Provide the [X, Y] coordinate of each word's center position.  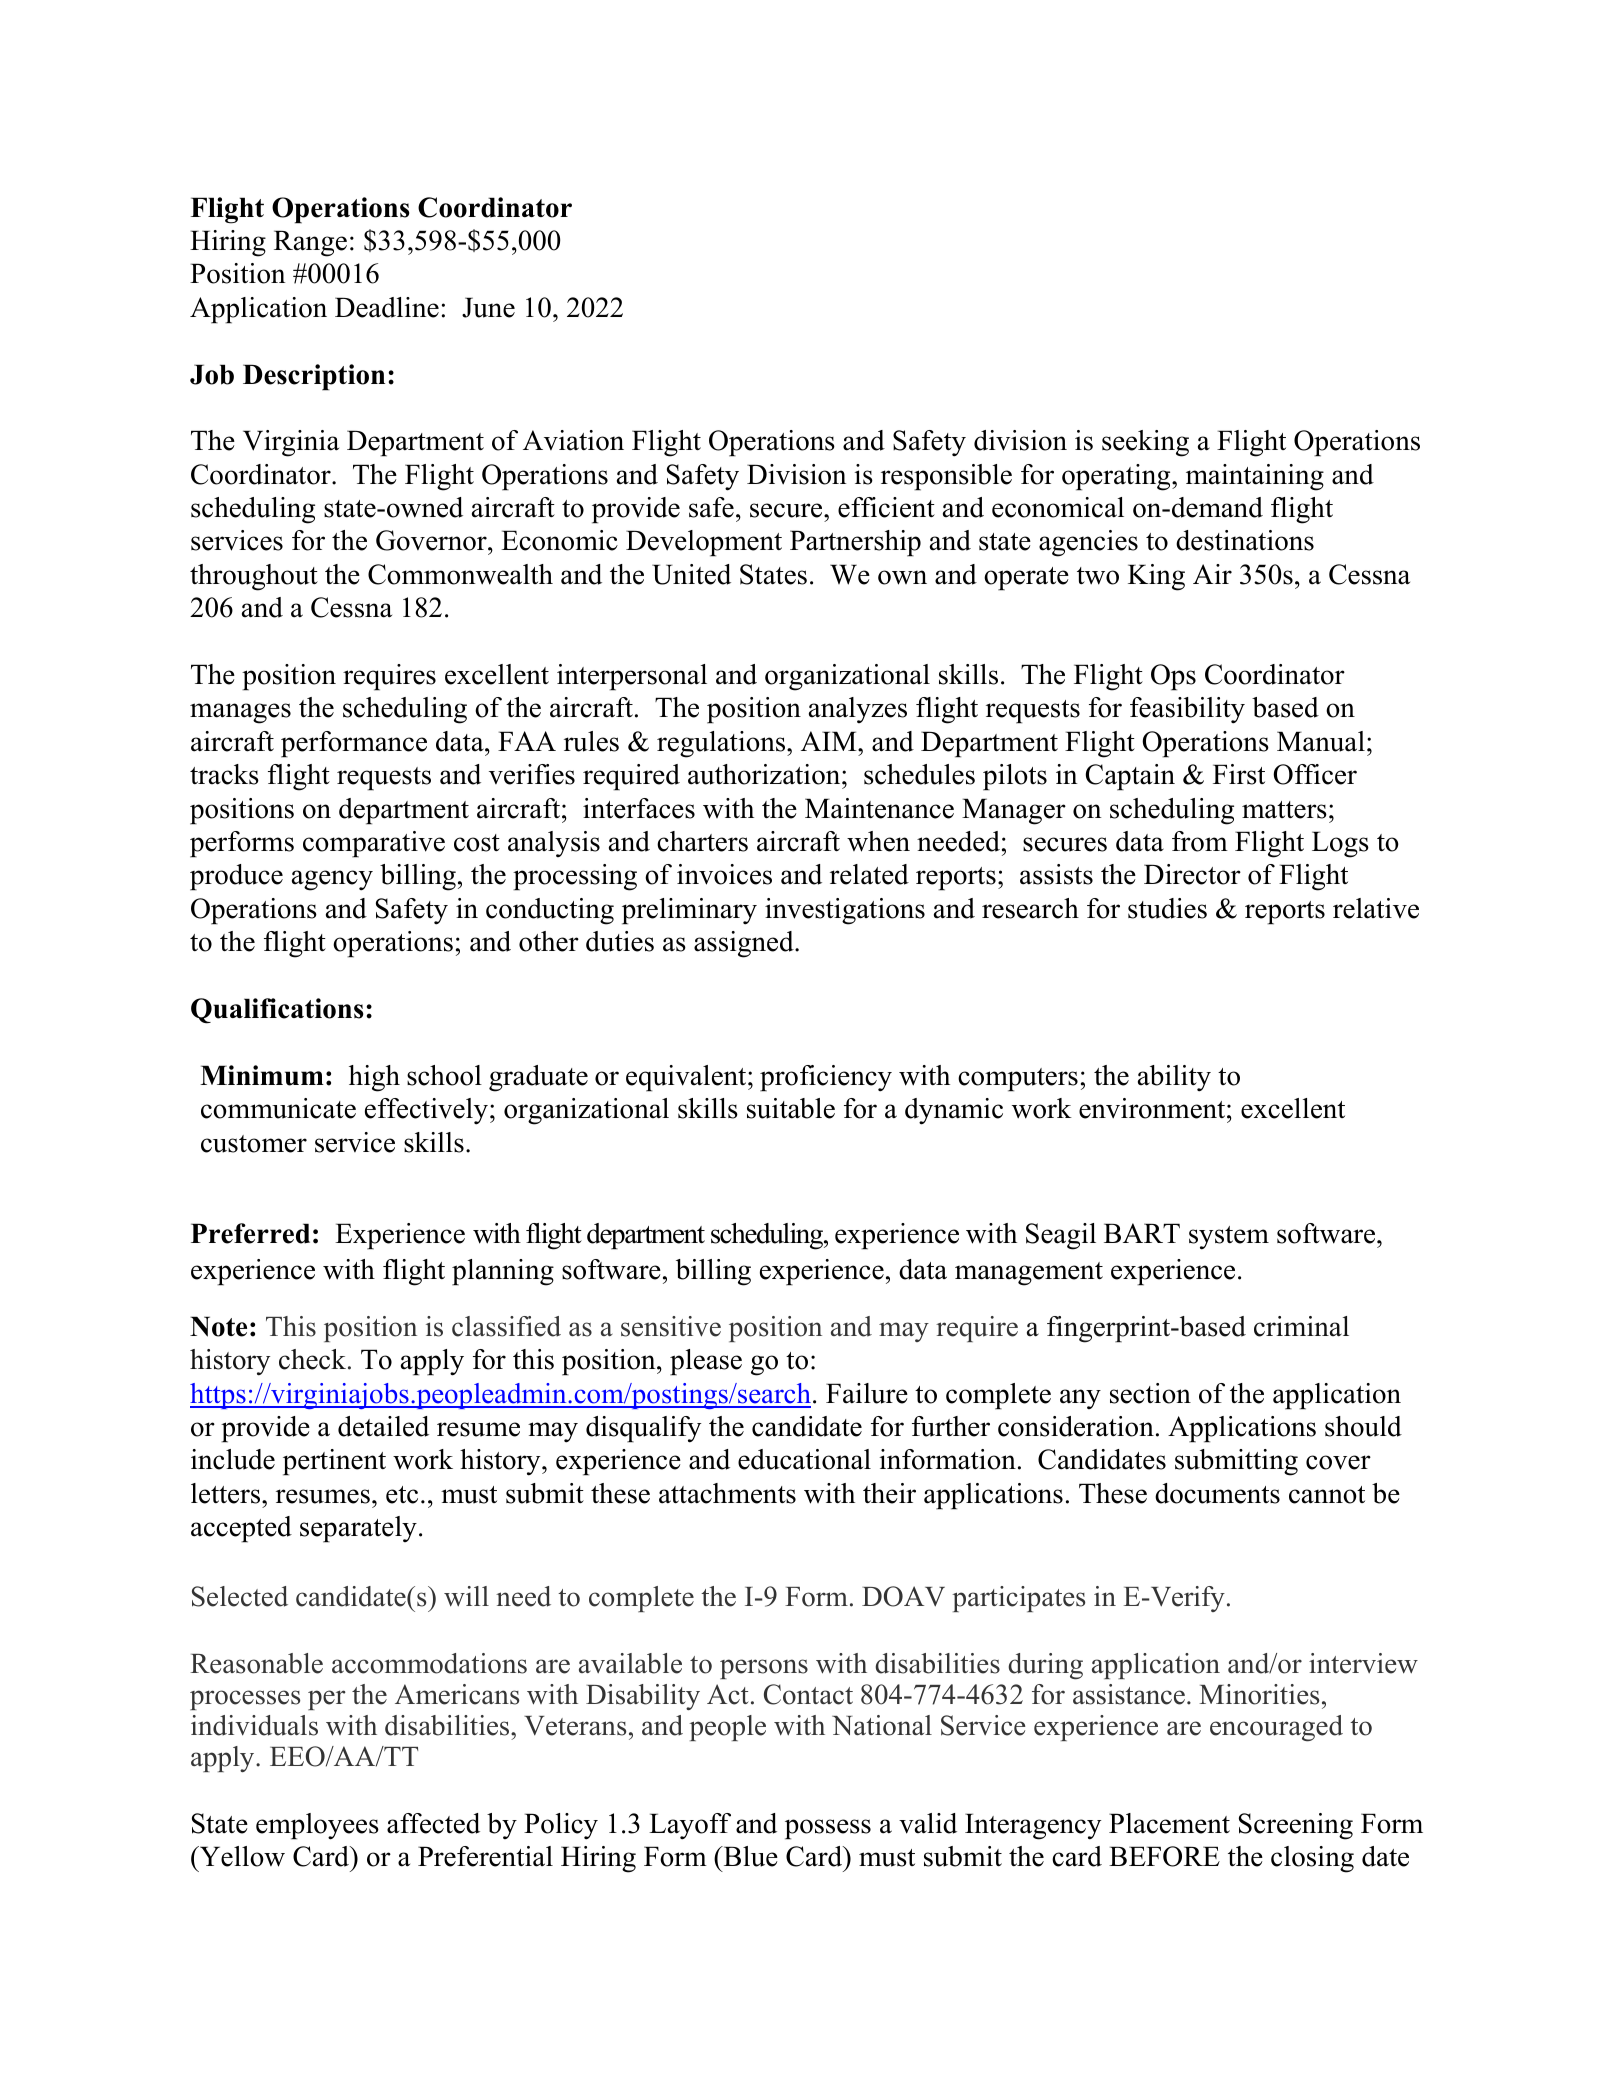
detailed [383, 1426]
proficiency [826, 1078]
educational [804, 1459]
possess [828, 1829]
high [374, 1078]
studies [1167, 908]
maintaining [1255, 477]
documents [1217, 1493]
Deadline [387, 307]
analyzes [858, 710]
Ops [1173, 677]
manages [240, 713]
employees [317, 1826]
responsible [946, 477]
